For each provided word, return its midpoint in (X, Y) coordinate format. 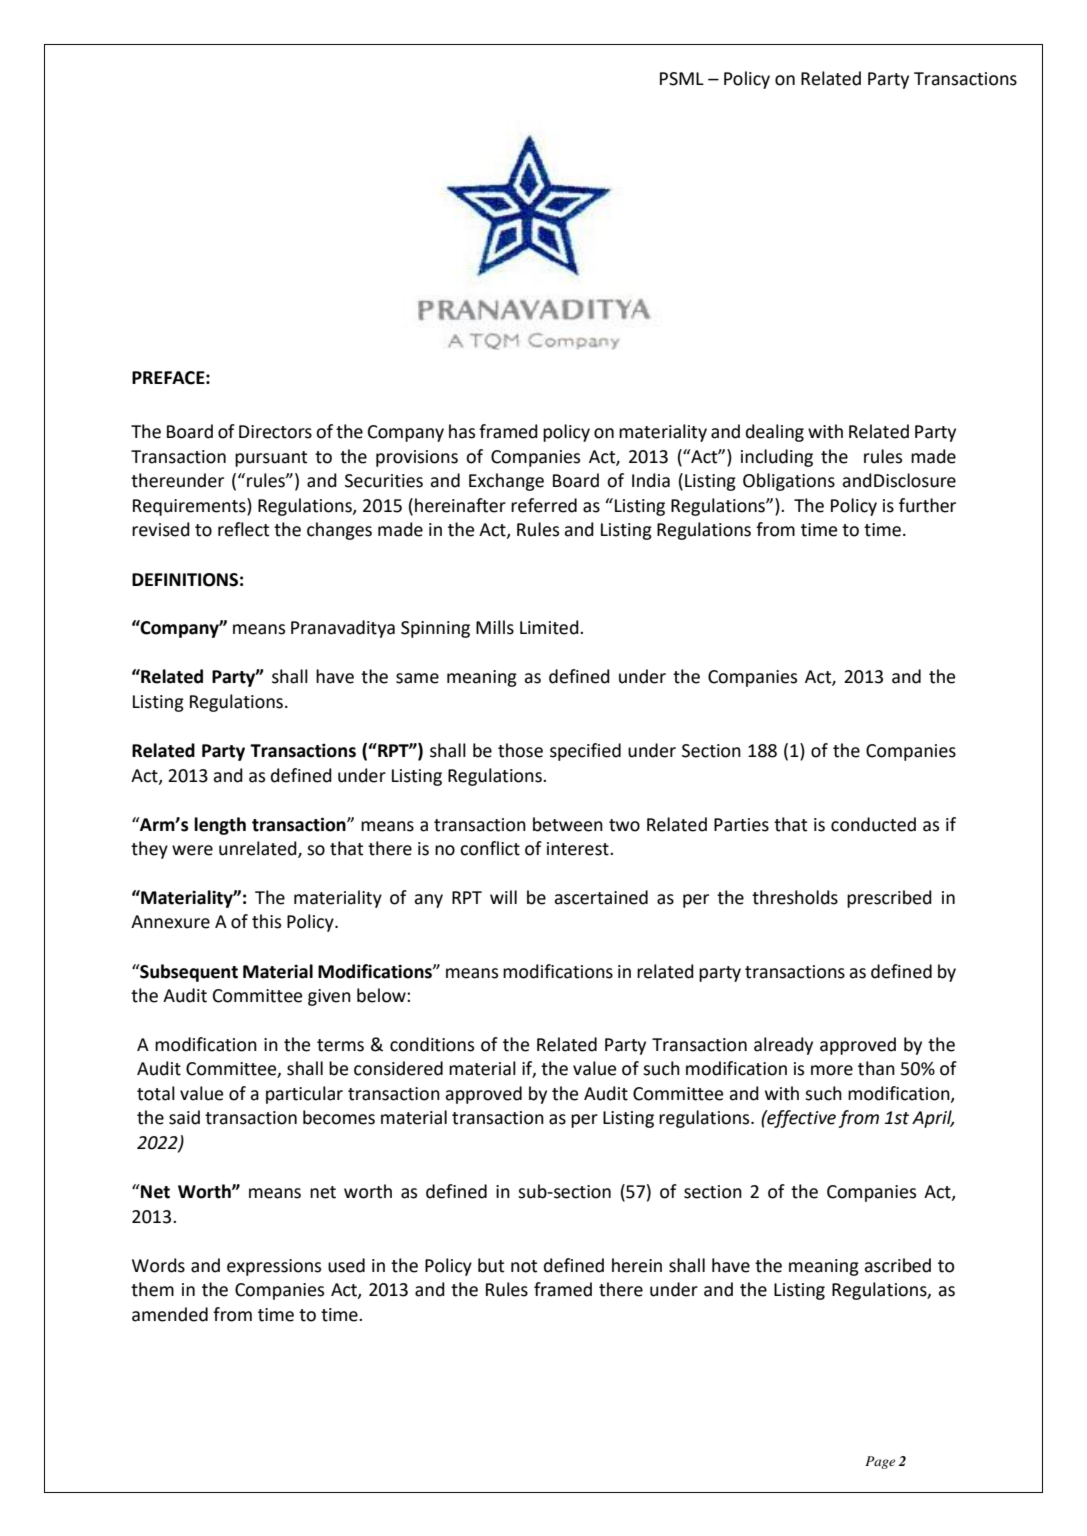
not (524, 1266)
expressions (274, 1267)
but (491, 1265)
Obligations (789, 482)
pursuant (271, 459)
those (520, 750)
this (266, 921)
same (417, 678)
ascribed (897, 1265)
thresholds (795, 897)
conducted (873, 824)
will (503, 897)
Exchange (506, 482)
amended (170, 1314)
